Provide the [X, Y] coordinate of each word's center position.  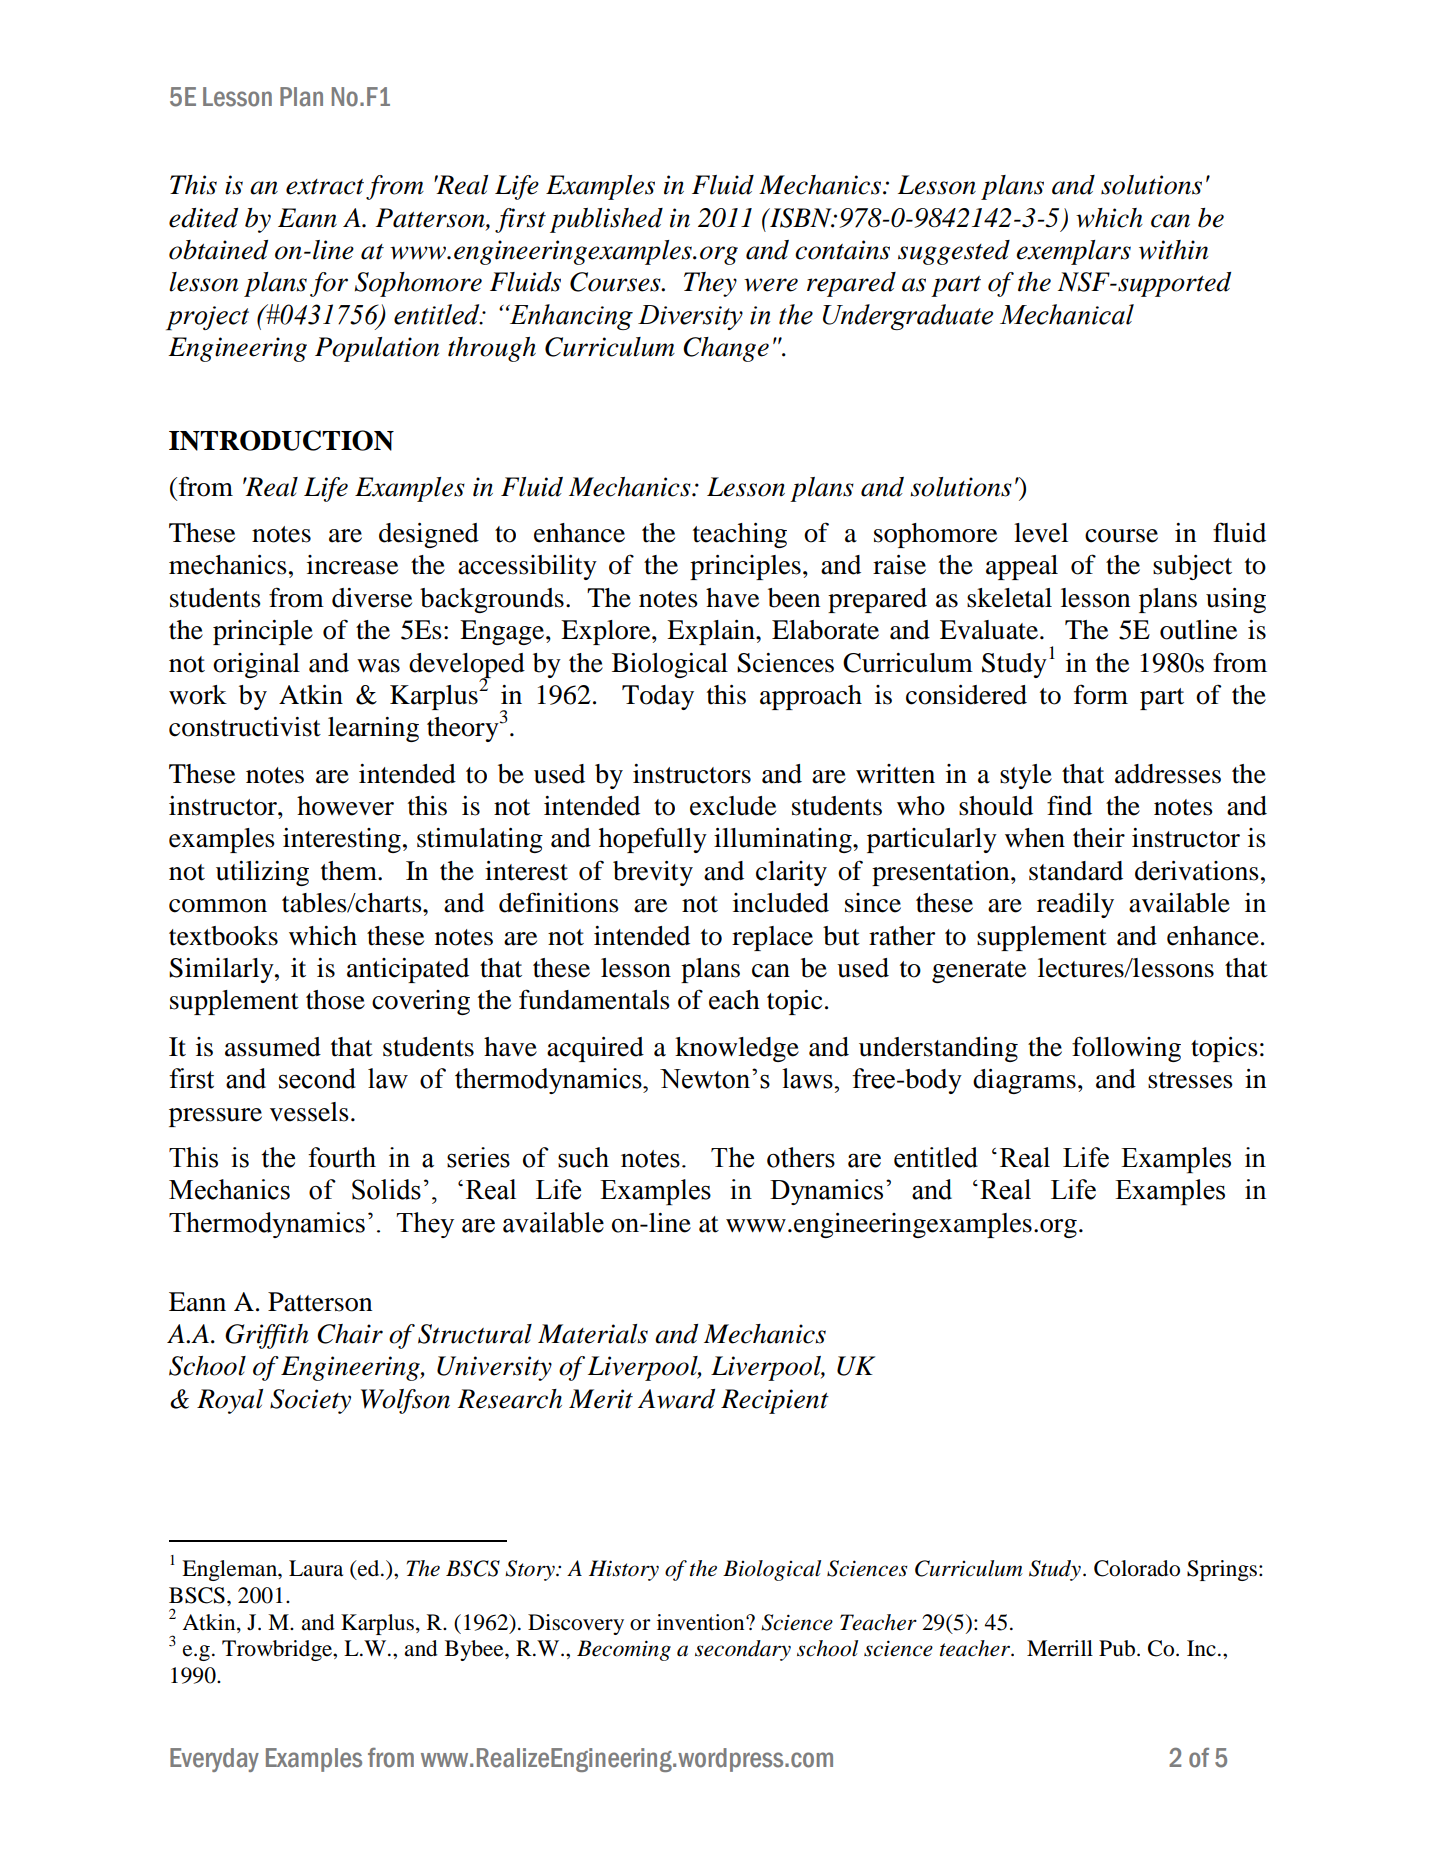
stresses [1190, 1080]
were [771, 285]
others [801, 1157]
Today [658, 697]
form [1101, 694]
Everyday [214, 1760]
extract [325, 187]
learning [373, 729]
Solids [386, 1189]
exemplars [1073, 252]
